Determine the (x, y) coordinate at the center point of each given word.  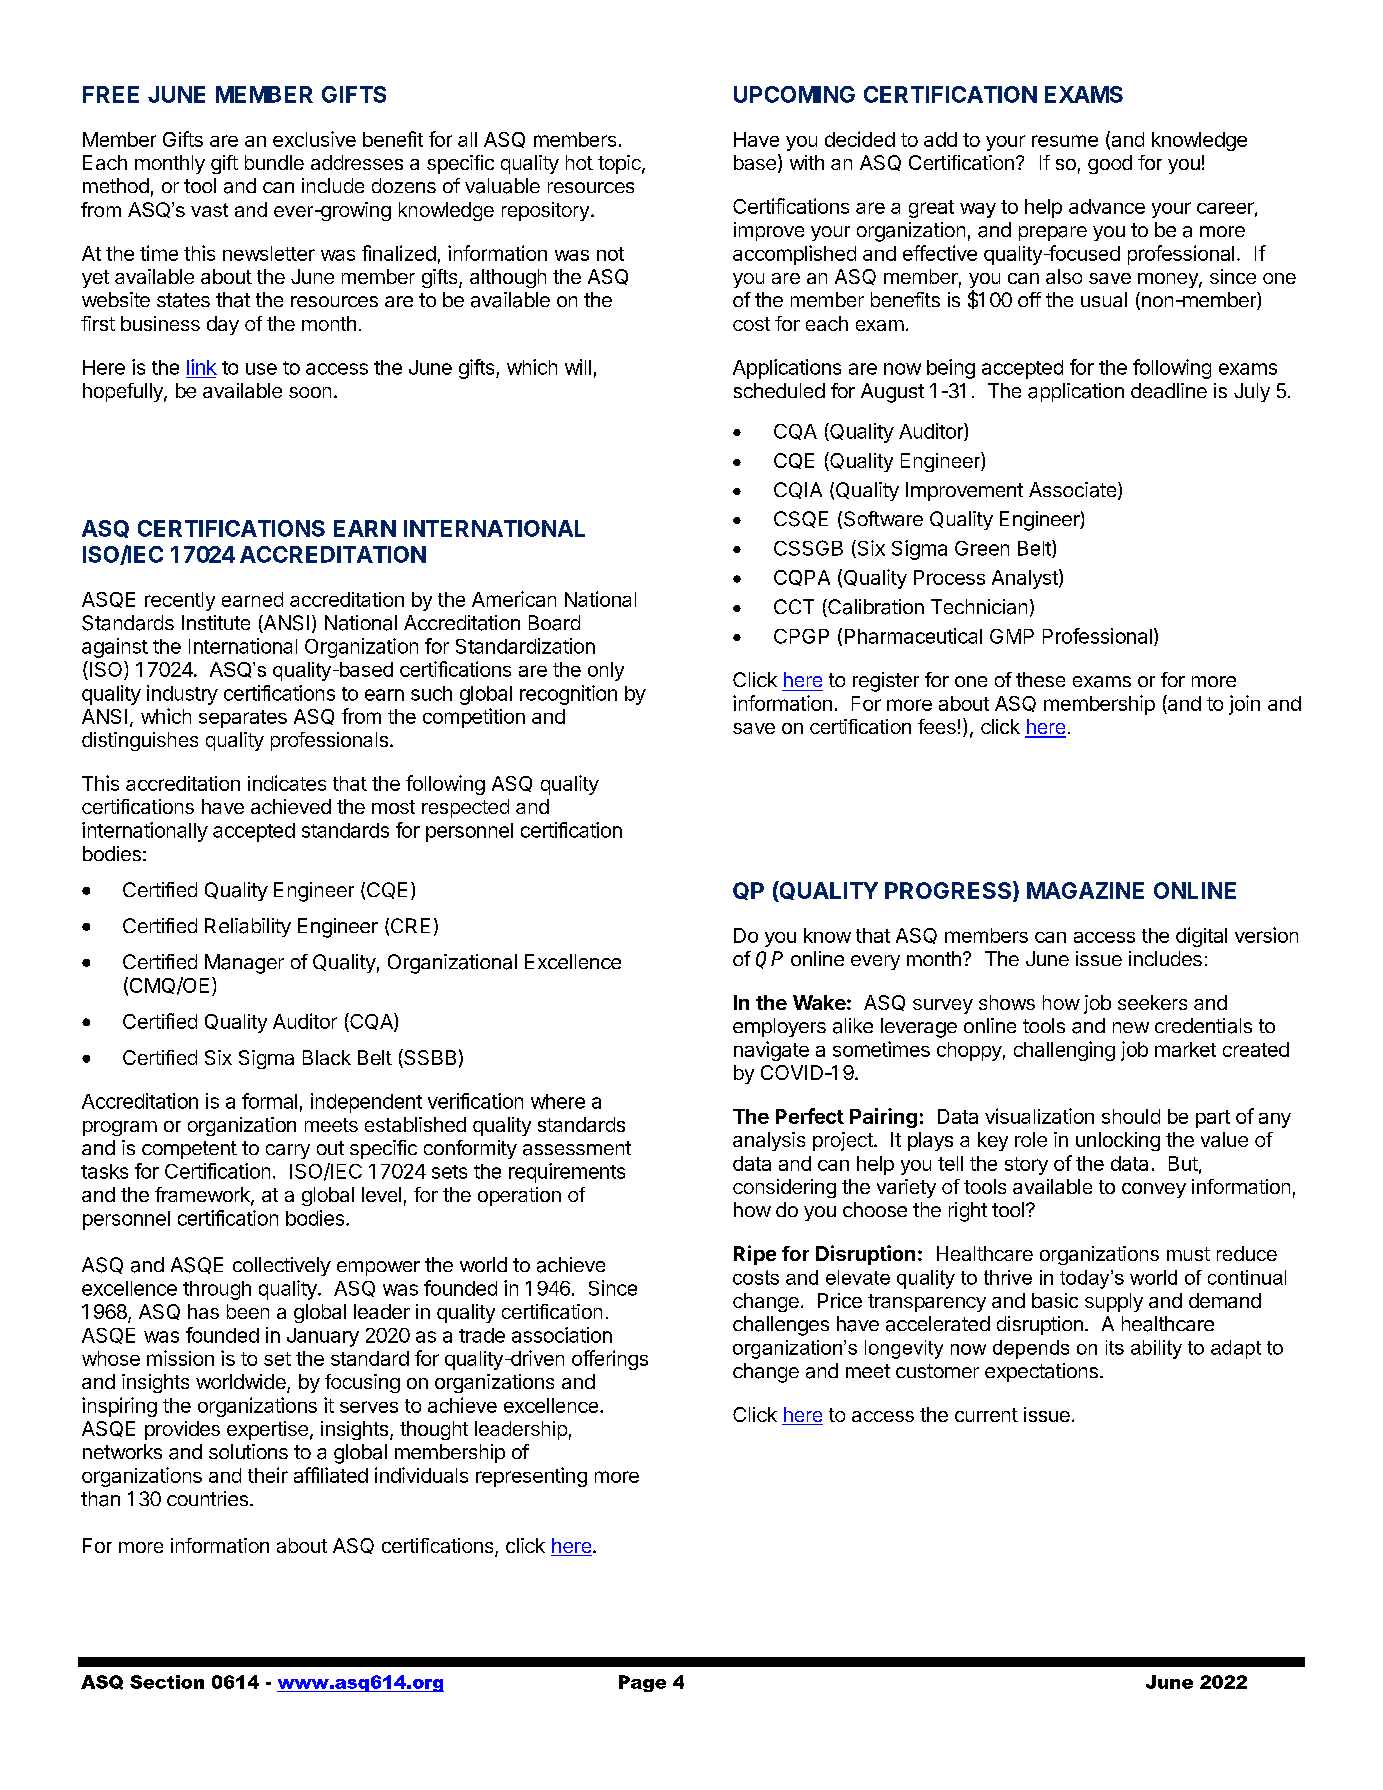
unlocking (1118, 1141)
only (606, 671)
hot (579, 162)
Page (642, 1683)
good (1110, 164)
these (1040, 679)
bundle (274, 162)
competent (189, 1150)
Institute (216, 622)
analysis (769, 1141)
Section (167, 1682)
